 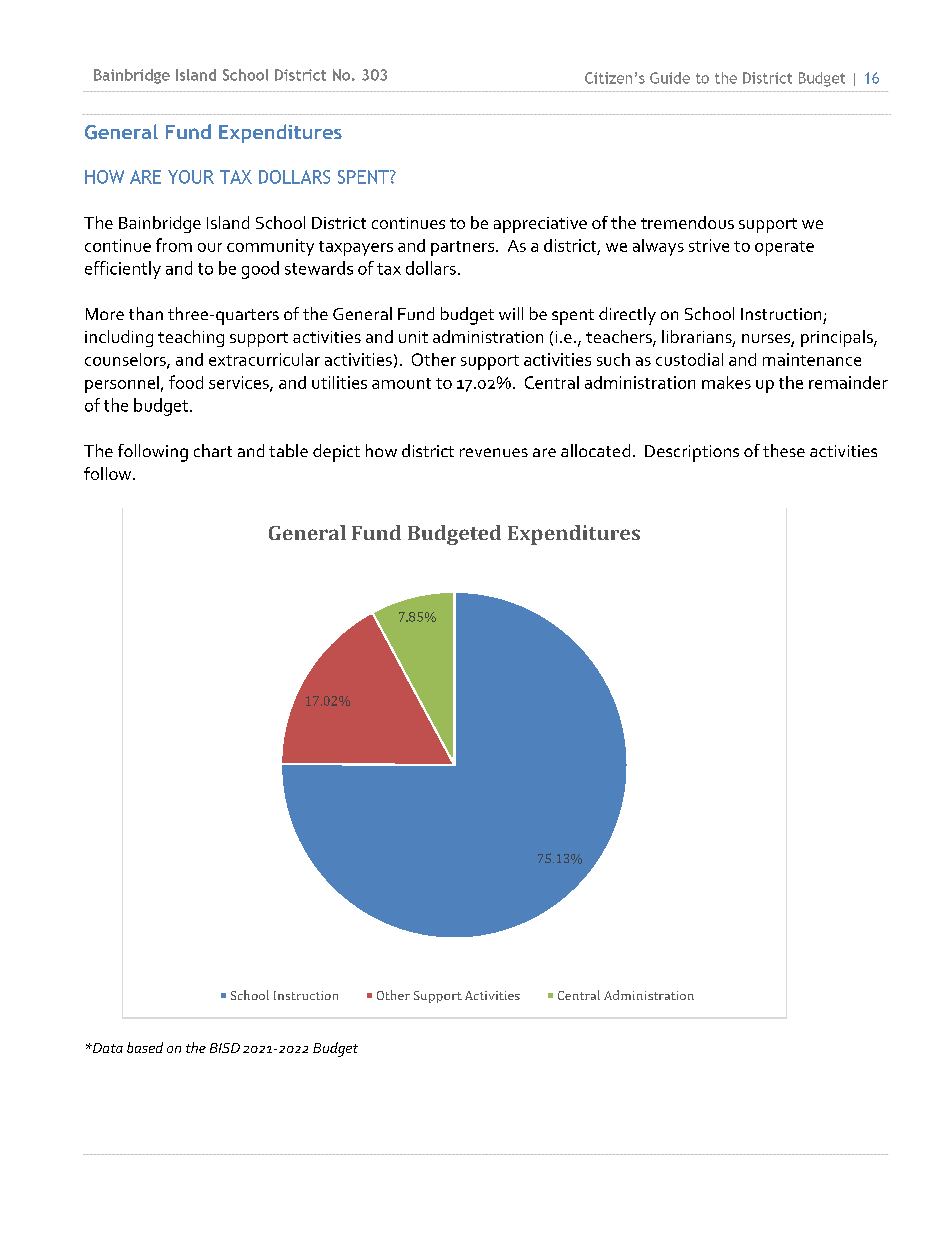 What do you see at coordinates (670, 78) in the page?
I see `Guide` at bounding box center [670, 78].
